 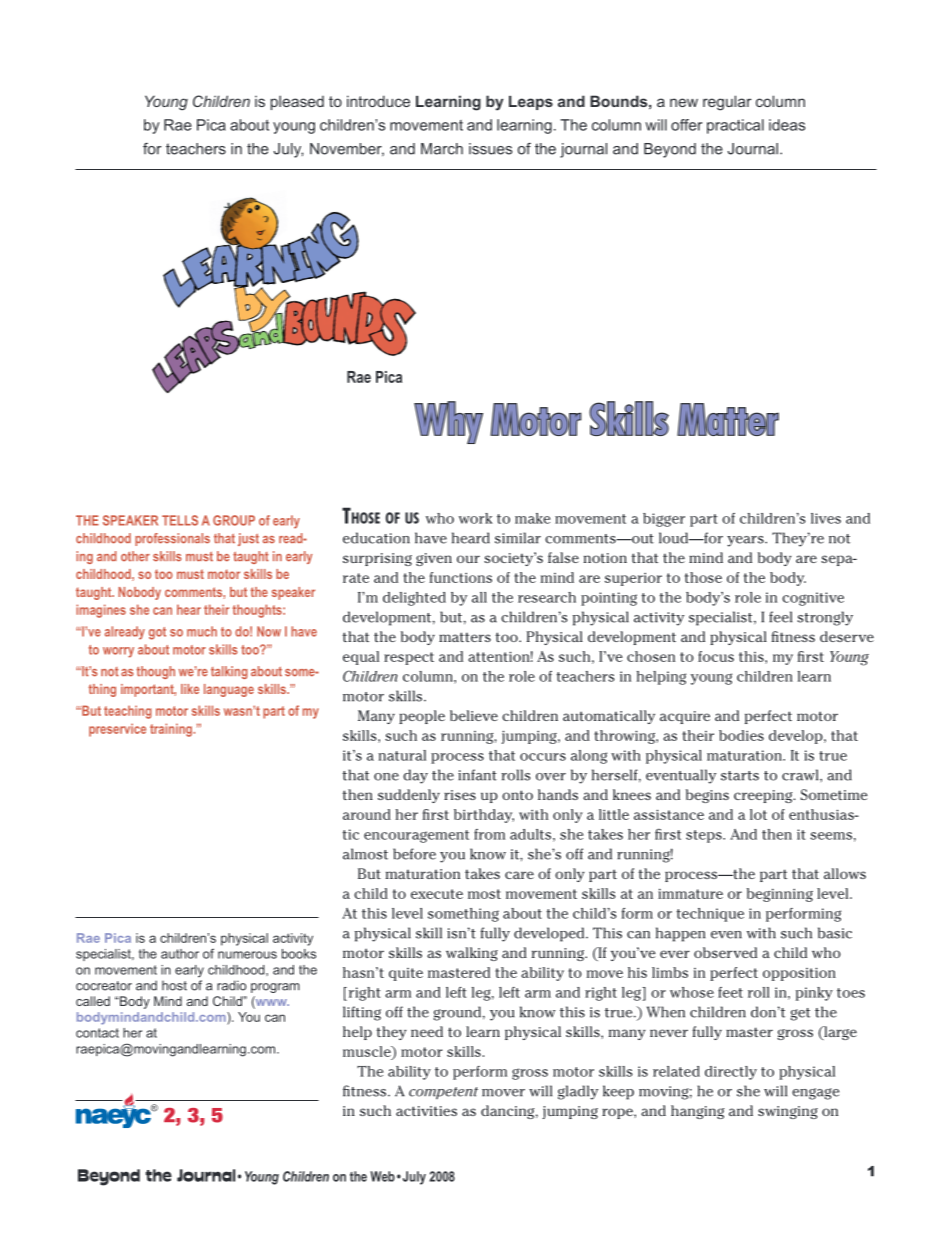 What do you see at coordinates (731, 1073) in the page?
I see `directly` at bounding box center [731, 1073].
